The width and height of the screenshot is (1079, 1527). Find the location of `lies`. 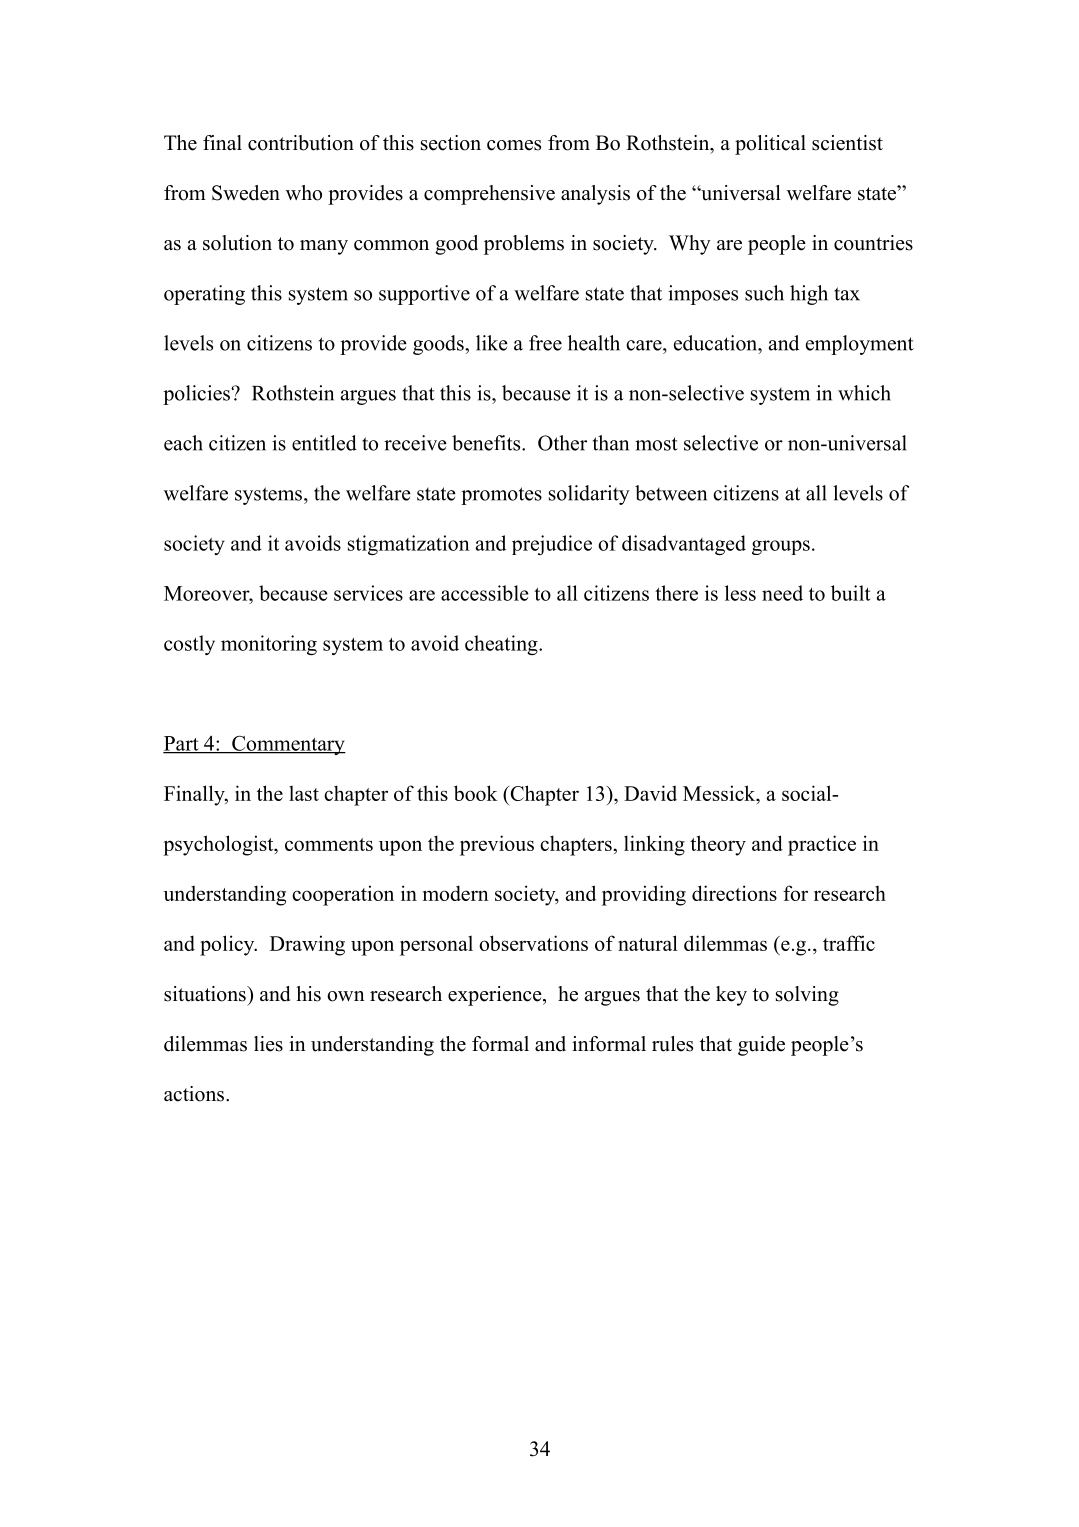

lies is located at coordinates (268, 1044).
